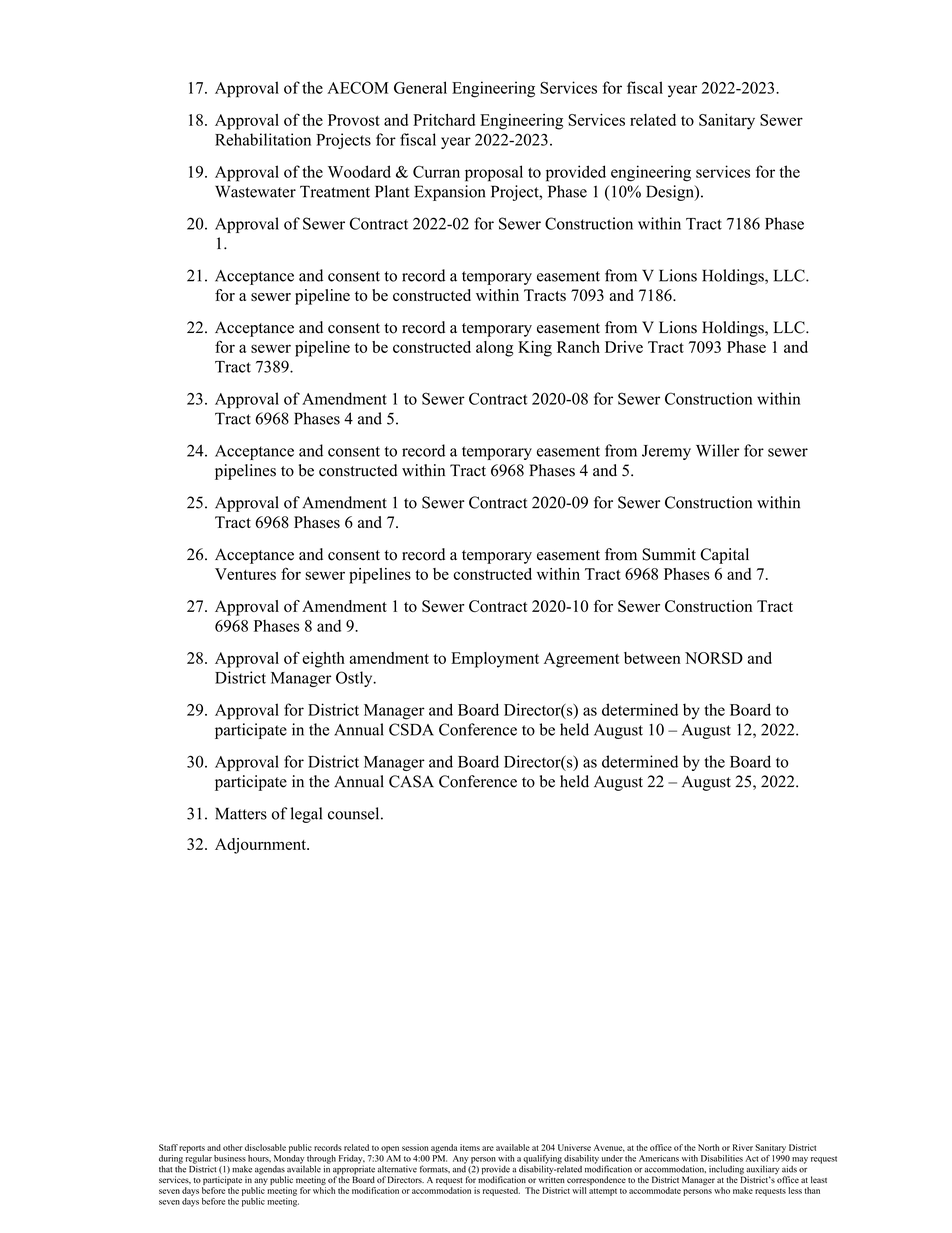 Image resolution: width=952 pixels, height=1233 pixels. Describe the element at coordinates (666, 452) in the document. I see `Jeremy` at that location.
